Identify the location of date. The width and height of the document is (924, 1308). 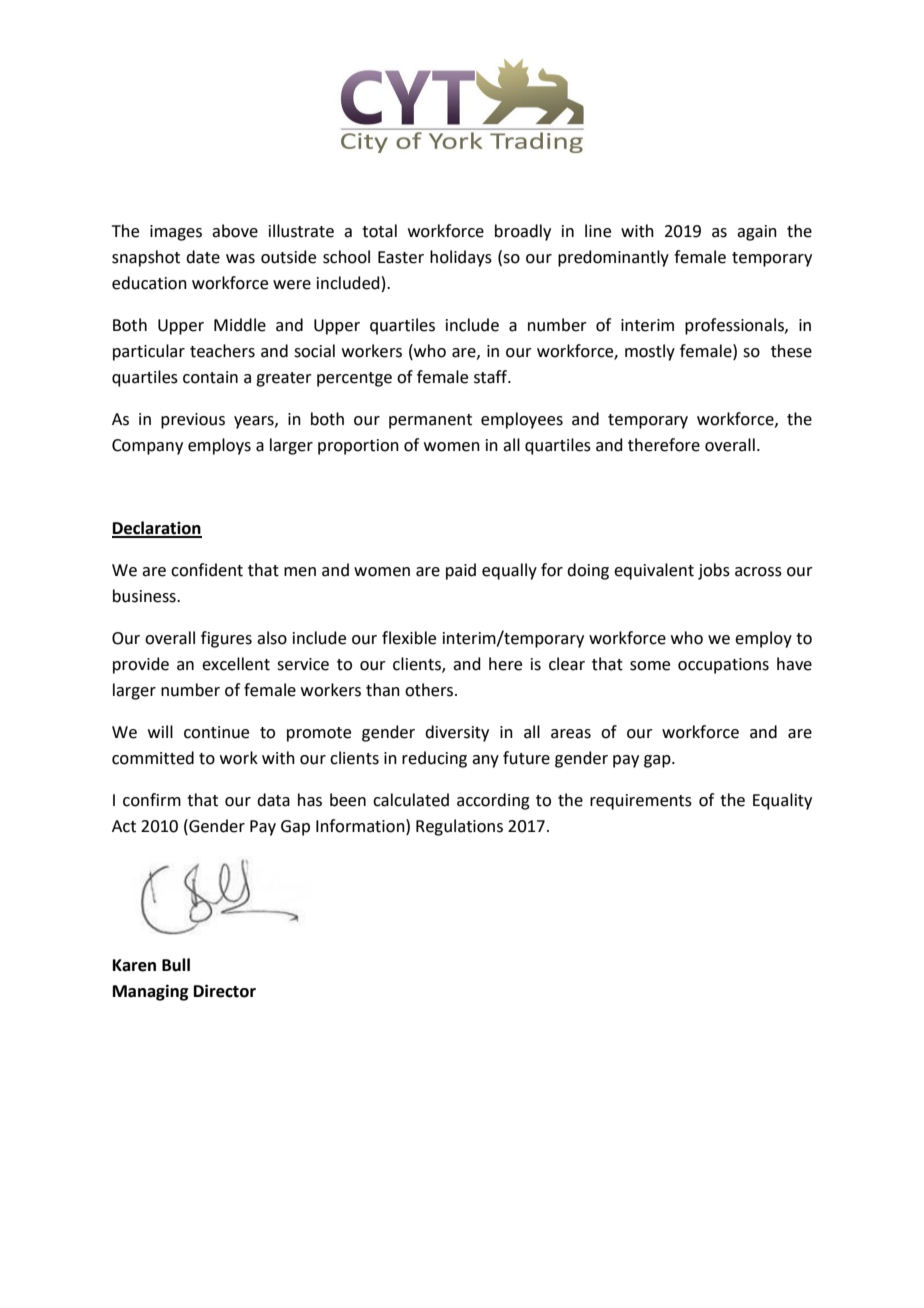
(203, 257).
